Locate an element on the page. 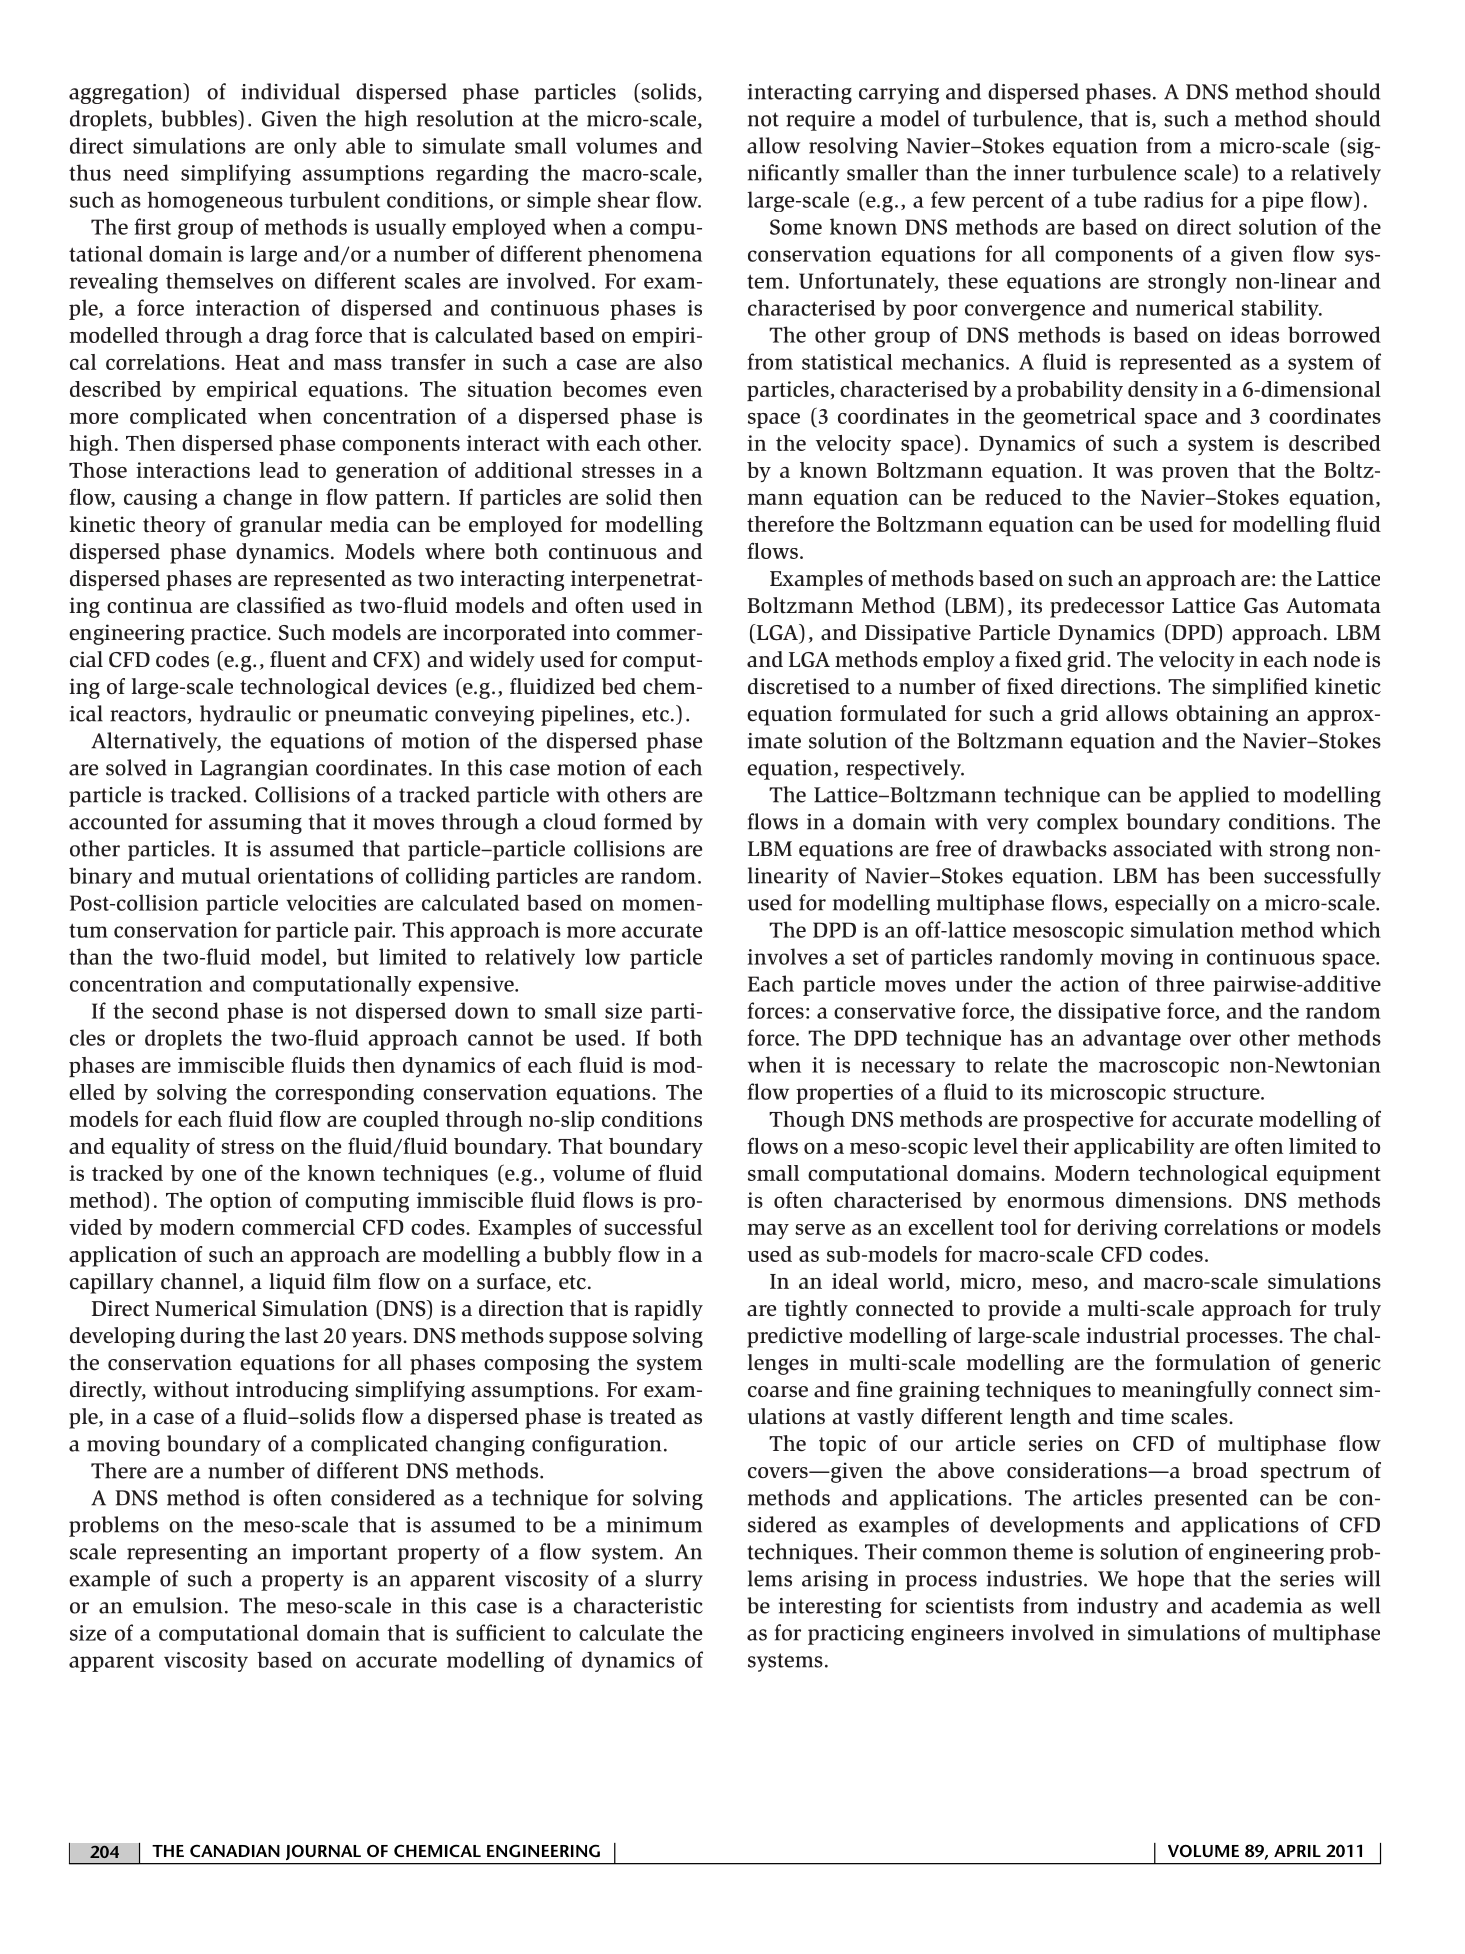 The image size is (1465, 1954). radius is located at coordinates (1173, 199).
